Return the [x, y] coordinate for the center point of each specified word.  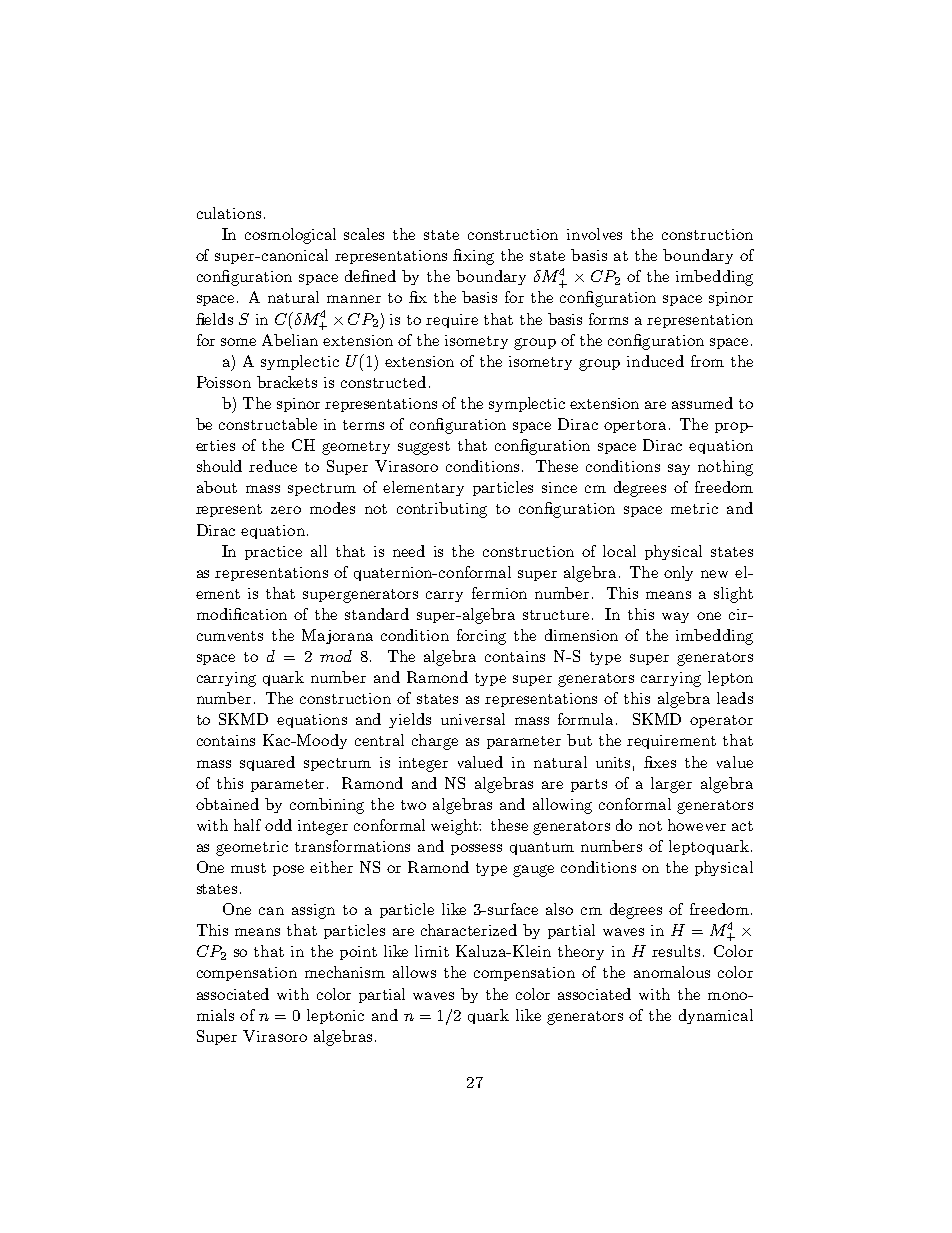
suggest [424, 448]
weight [456, 827]
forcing [481, 637]
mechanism [345, 972]
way [675, 617]
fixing [473, 257]
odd [278, 825]
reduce [273, 466]
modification [242, 614]
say [679, 469]
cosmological [290, 236]
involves [594, 234]
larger [671, 785]
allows [414, 972]
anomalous [672, 972]
